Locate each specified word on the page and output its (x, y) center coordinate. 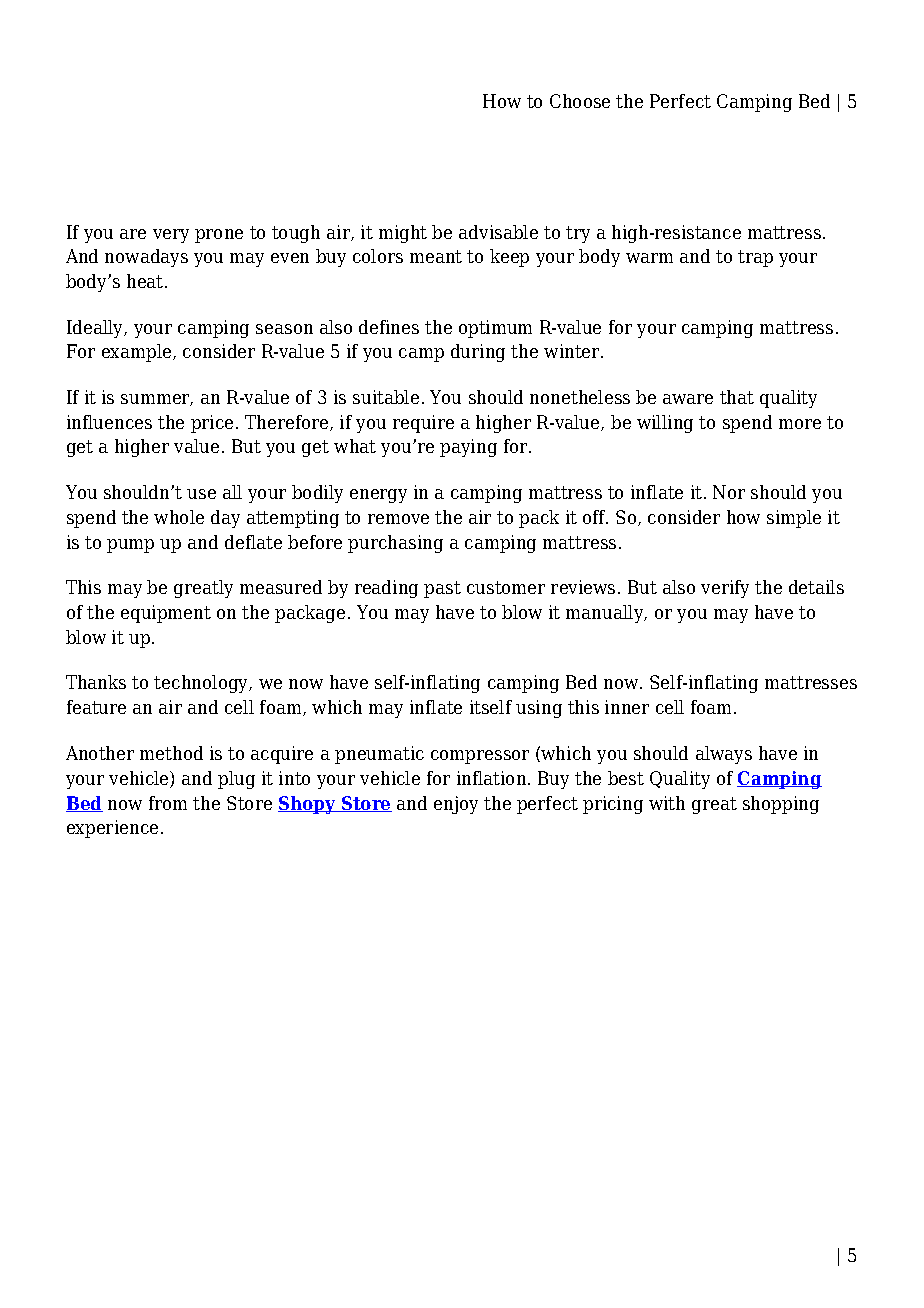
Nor (729, 492)
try (578, 234)
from (168, 803)
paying (468, 448)
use (201, 494)
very (171, 236)
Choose (580, 101)
